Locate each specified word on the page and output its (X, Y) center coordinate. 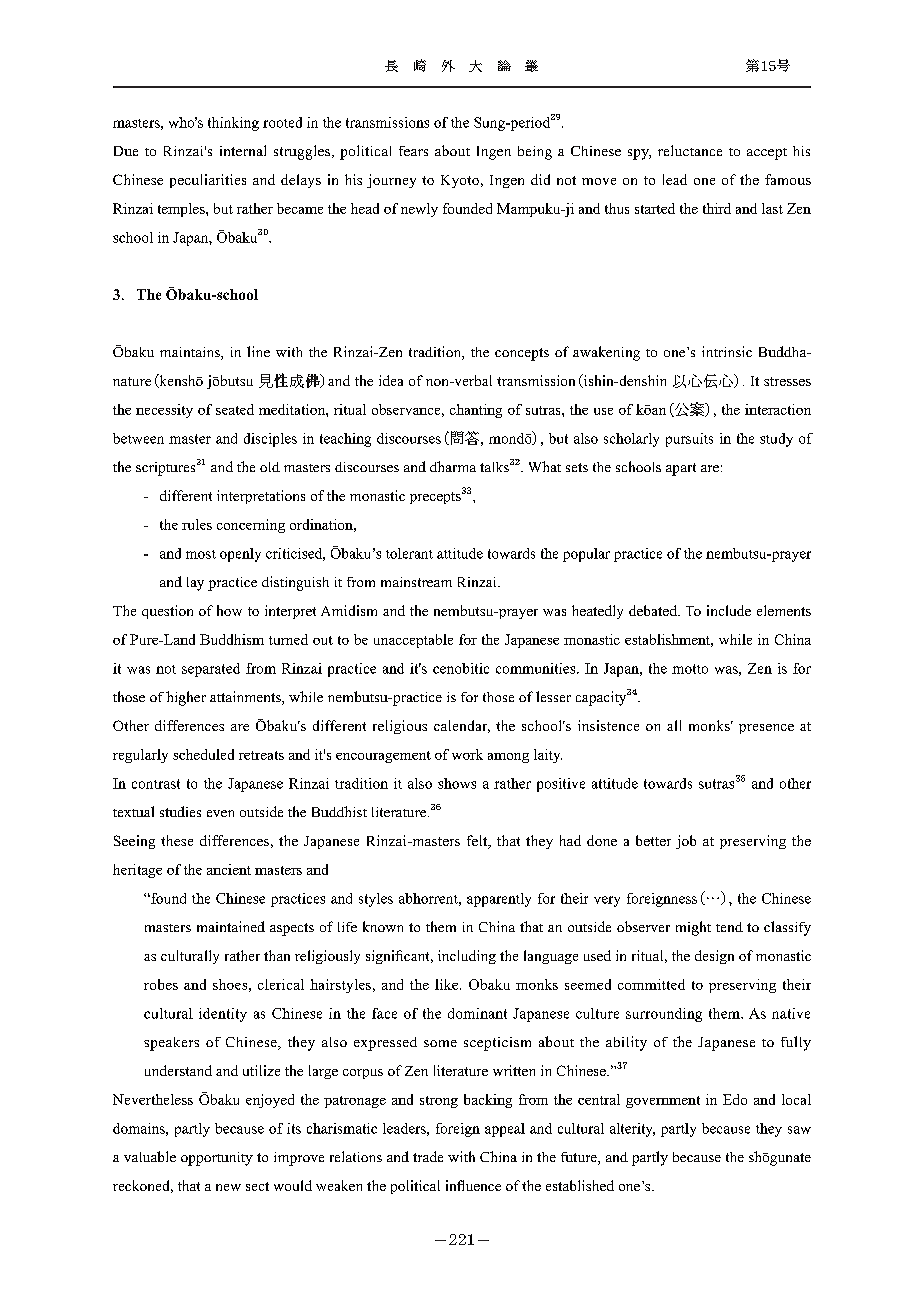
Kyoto (460, 181)
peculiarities (208, 181)
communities (537, 668)
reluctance (690, 150)
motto (690, 669)
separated (211, 670)
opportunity (217, 1159)
